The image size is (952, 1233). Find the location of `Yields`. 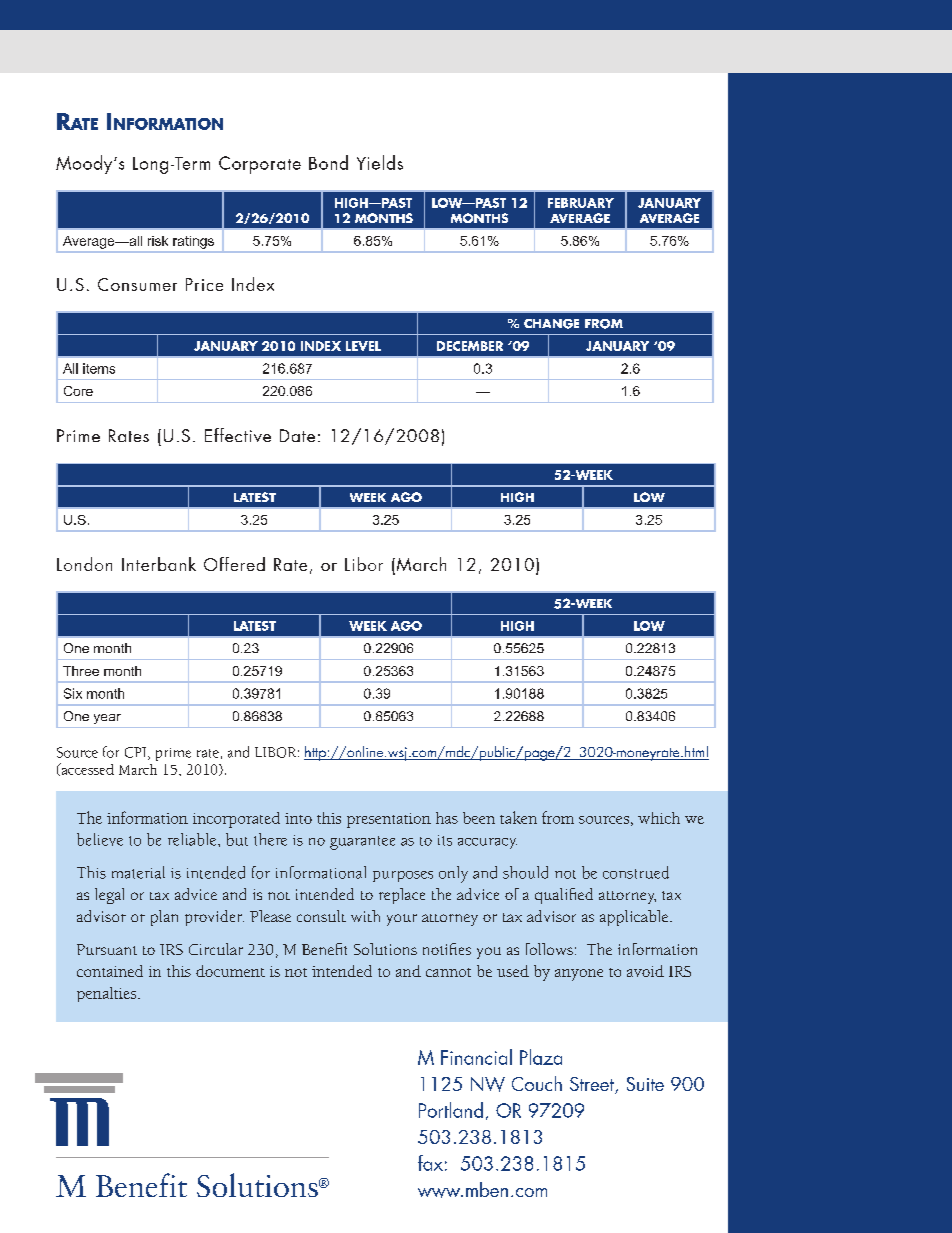

Yields is located at coordinates (380, 162).
